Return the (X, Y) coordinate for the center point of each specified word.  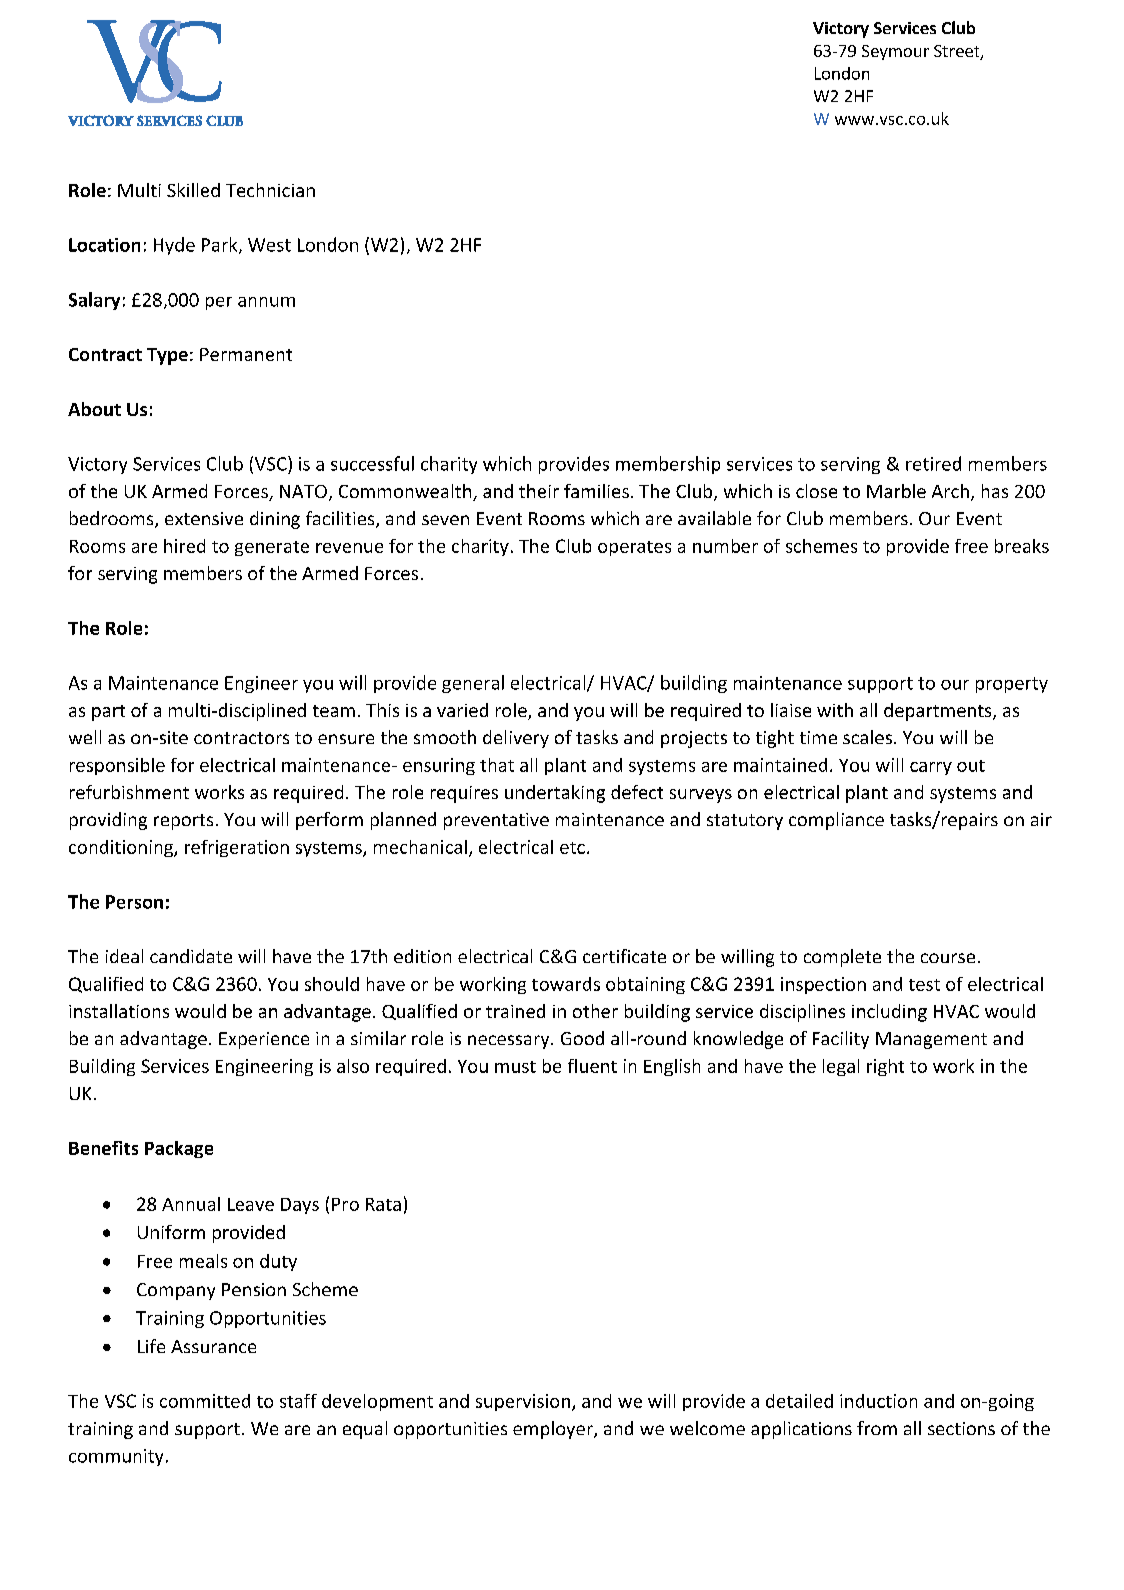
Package (179, 1149)
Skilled (193, 190)
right (885, 1067)
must (515, 1067)
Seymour (895, 52)
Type (167, 356)
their (539, 491)
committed (205, 1401)
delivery (516, 739)
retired (933, 463)
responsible (117, 766)
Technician (270, 190)
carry (931, 768)
